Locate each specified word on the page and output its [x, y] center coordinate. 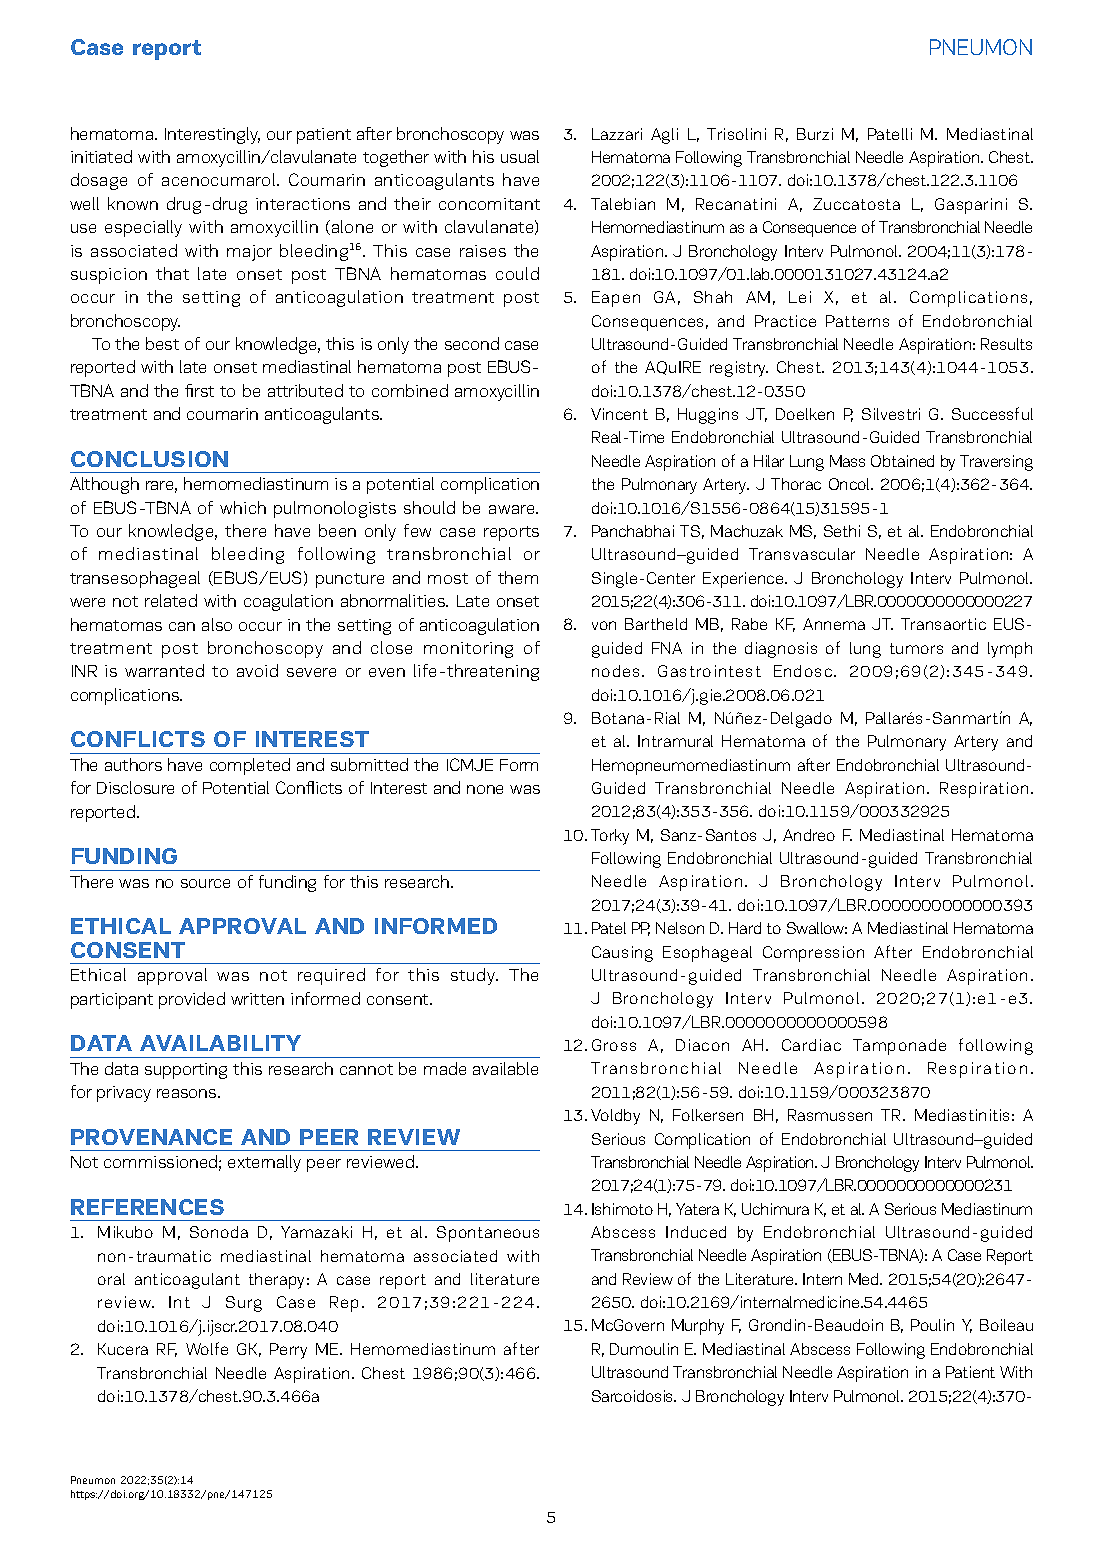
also [217, 624]
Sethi [842, 531]
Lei [800, 297]
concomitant [489, 204]
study [474, 976]
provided [192, 1000]
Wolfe [207, 1348]
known [133, 203]
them [518, 577]
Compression [813, 954]
